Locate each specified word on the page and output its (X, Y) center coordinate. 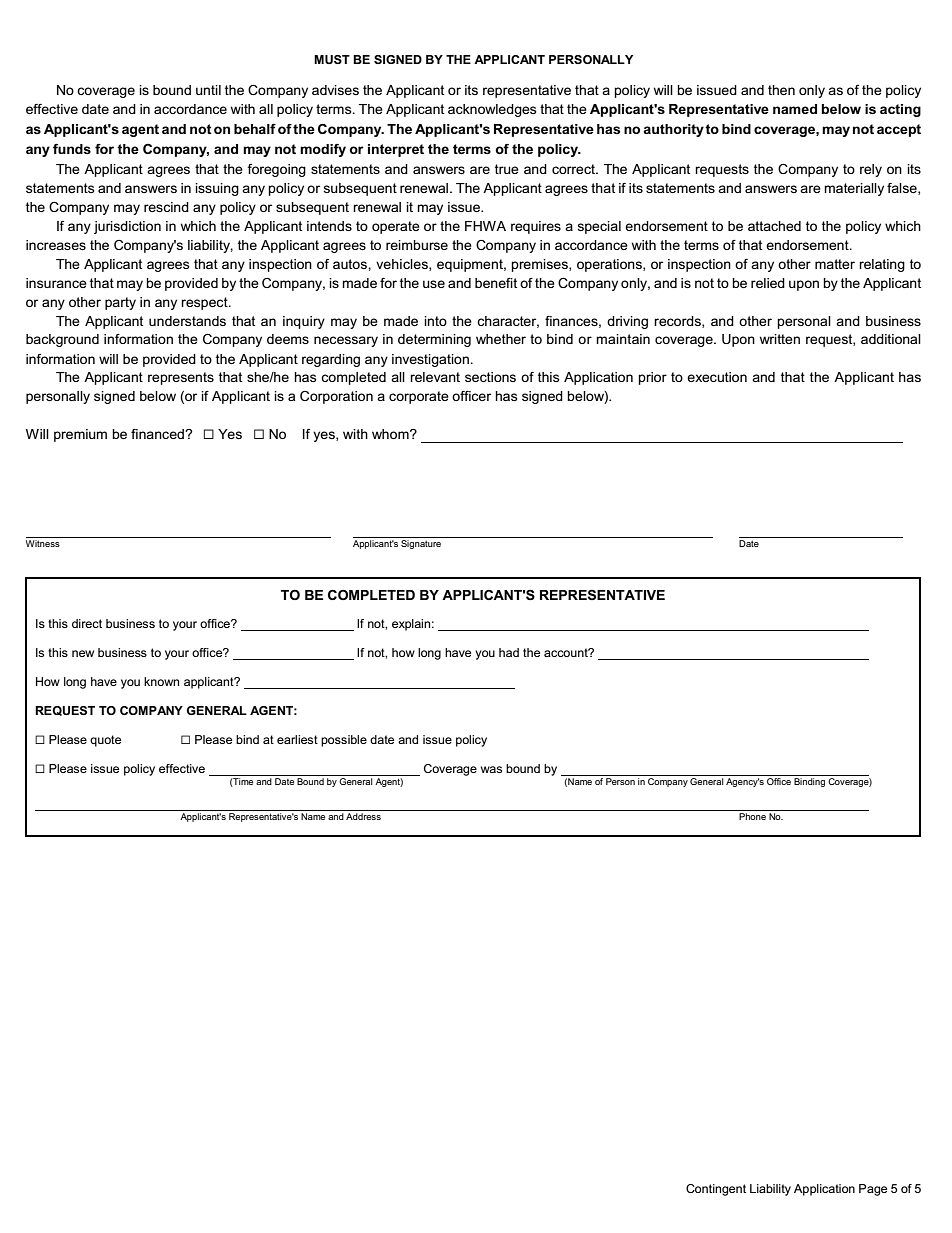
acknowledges (492, 110)
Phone (752, 816)
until (208, 90)
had (509, 652)
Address (363, 816)
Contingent (716, 1190)
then (781, 90)
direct (87, 623)
